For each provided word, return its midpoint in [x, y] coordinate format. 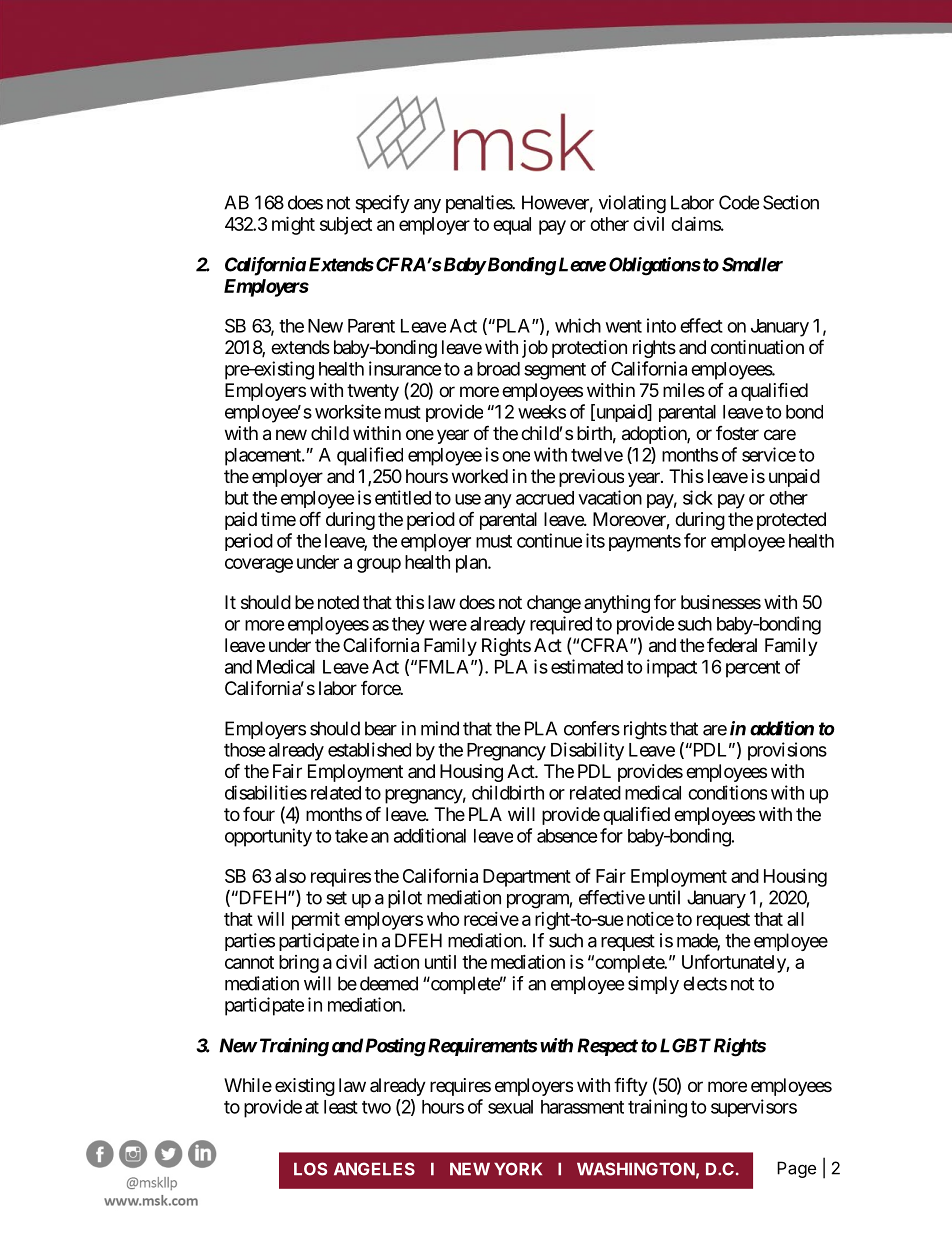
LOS [310, 1169]
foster [737, 433]
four [259, 813]
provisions [787, 751]
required [561, 625]
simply [653, 985]
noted [338, 602]
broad [498, 369]
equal [512, 226]
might [293, 225]
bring [299, 964]
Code [739, 202]
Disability [587, 751]
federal [732, 644]
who [443, 919]
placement [264, 457]
